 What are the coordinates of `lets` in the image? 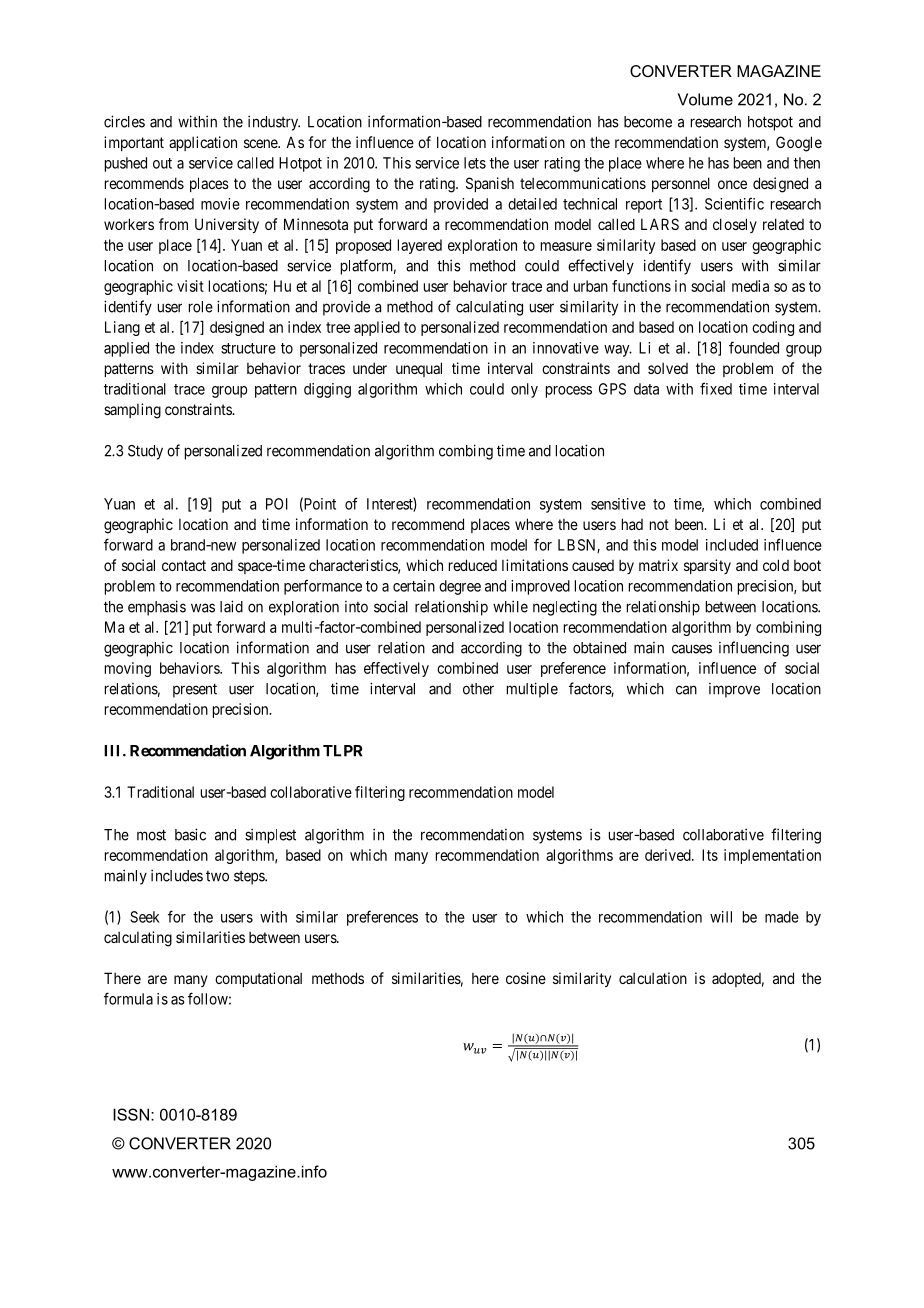 It's located at (475, 163).
